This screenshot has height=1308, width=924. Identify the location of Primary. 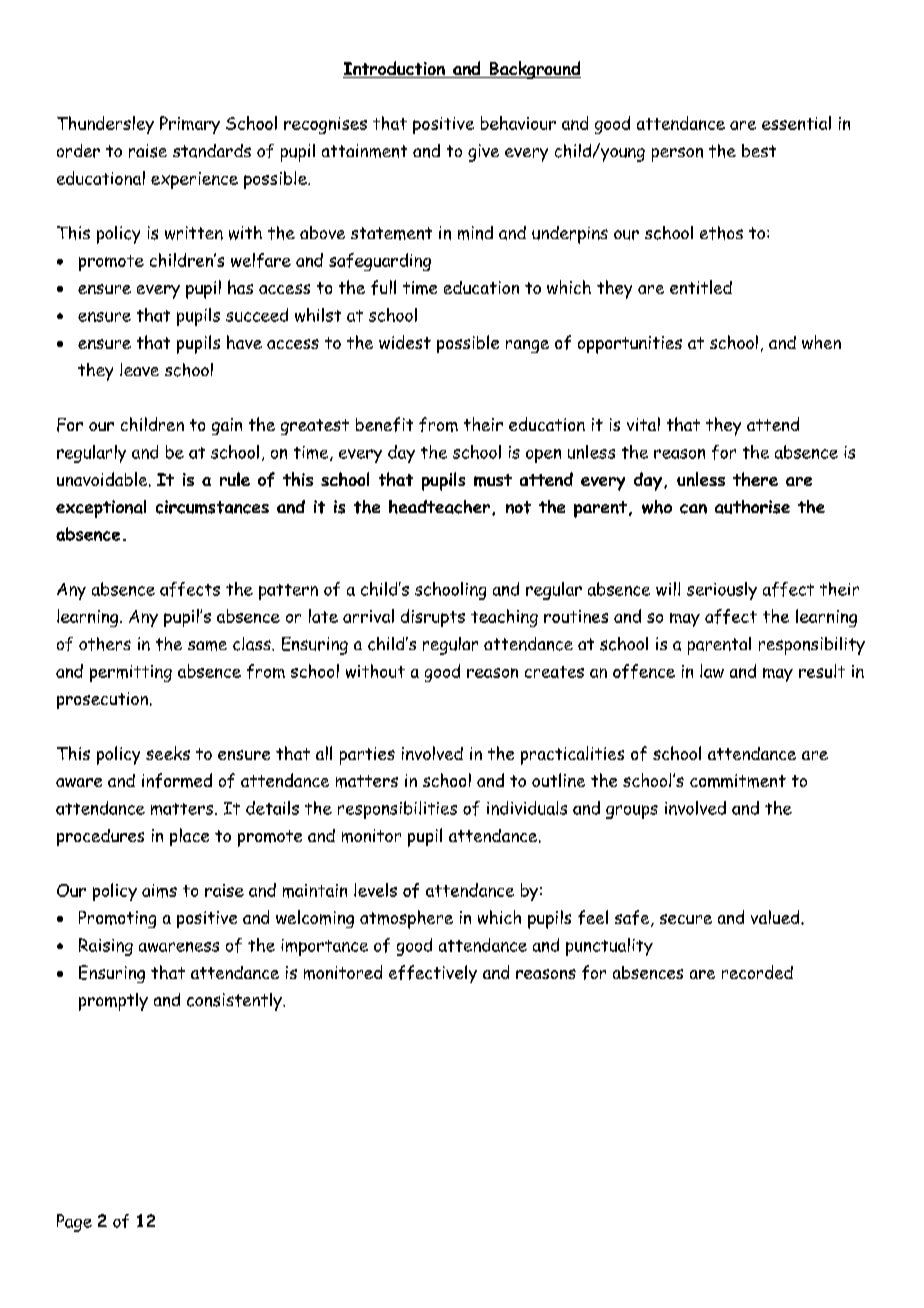
(190, 125).
